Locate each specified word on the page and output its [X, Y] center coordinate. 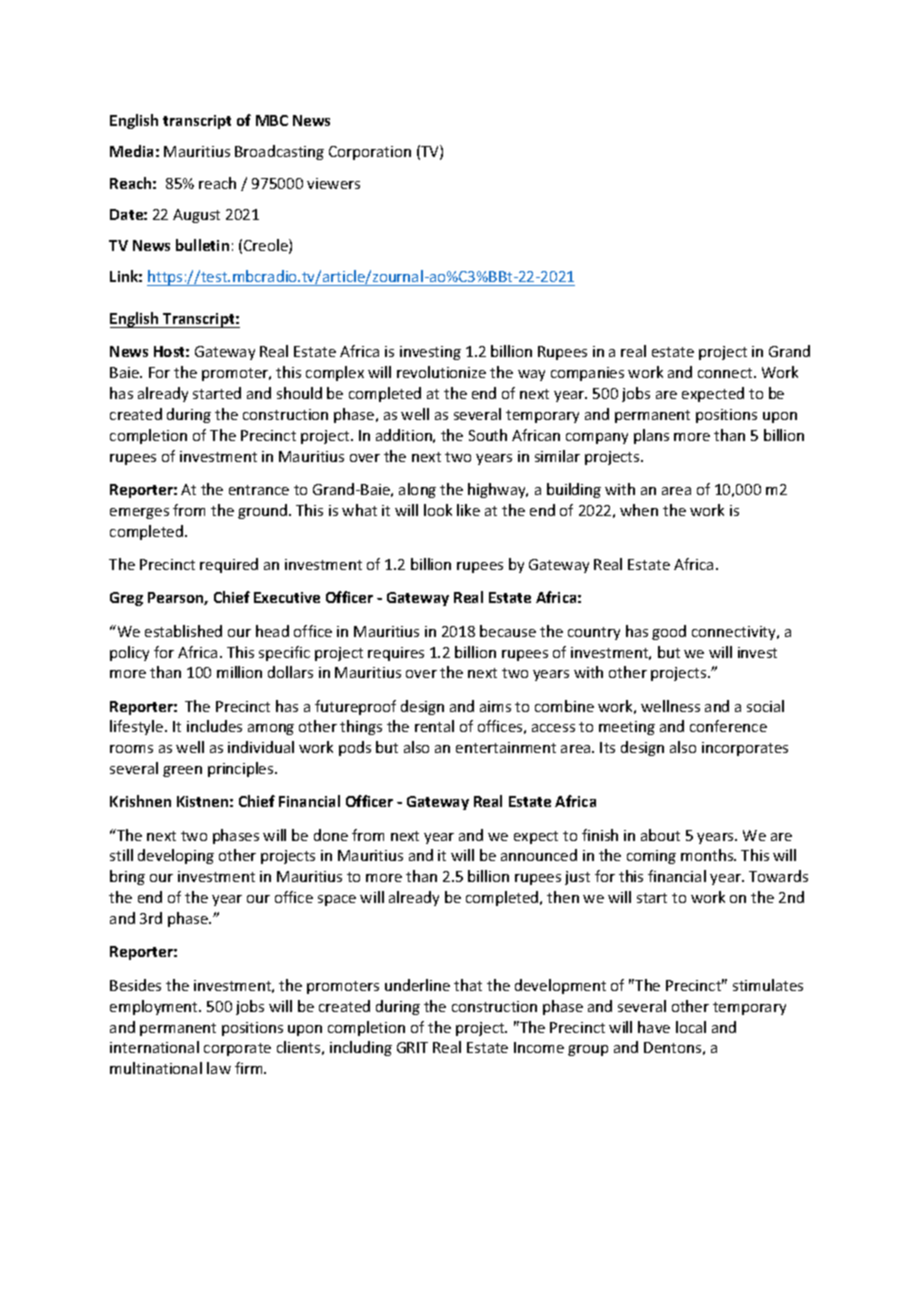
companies [587, 374]
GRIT [412, 1047]
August [196, 216]
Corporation [370, 153]
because [508, 631]
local [691, 1027]
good [669, 632]
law [219, 1068]
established [183, 631]
